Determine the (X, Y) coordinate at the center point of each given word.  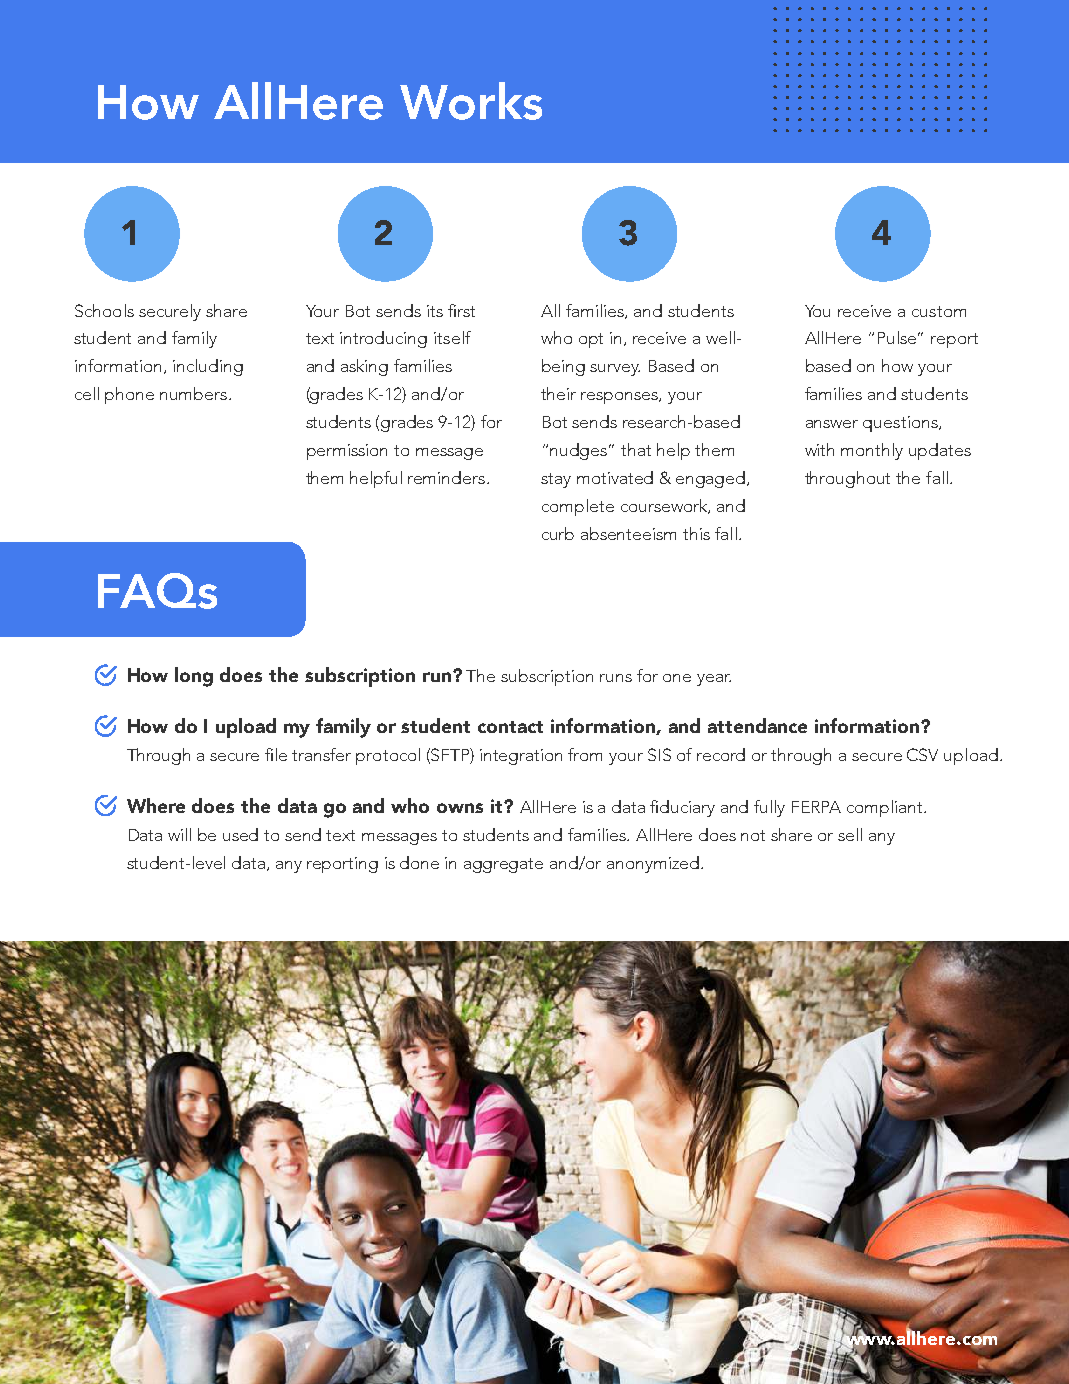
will (179, 834)
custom (939, 311)
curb (558, 533)
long (194, 677)
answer (832, 424)
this (696, 533)
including (208, 367)
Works (471, 101)
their (558, 393)
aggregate (503, 865)
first (461, 310)
